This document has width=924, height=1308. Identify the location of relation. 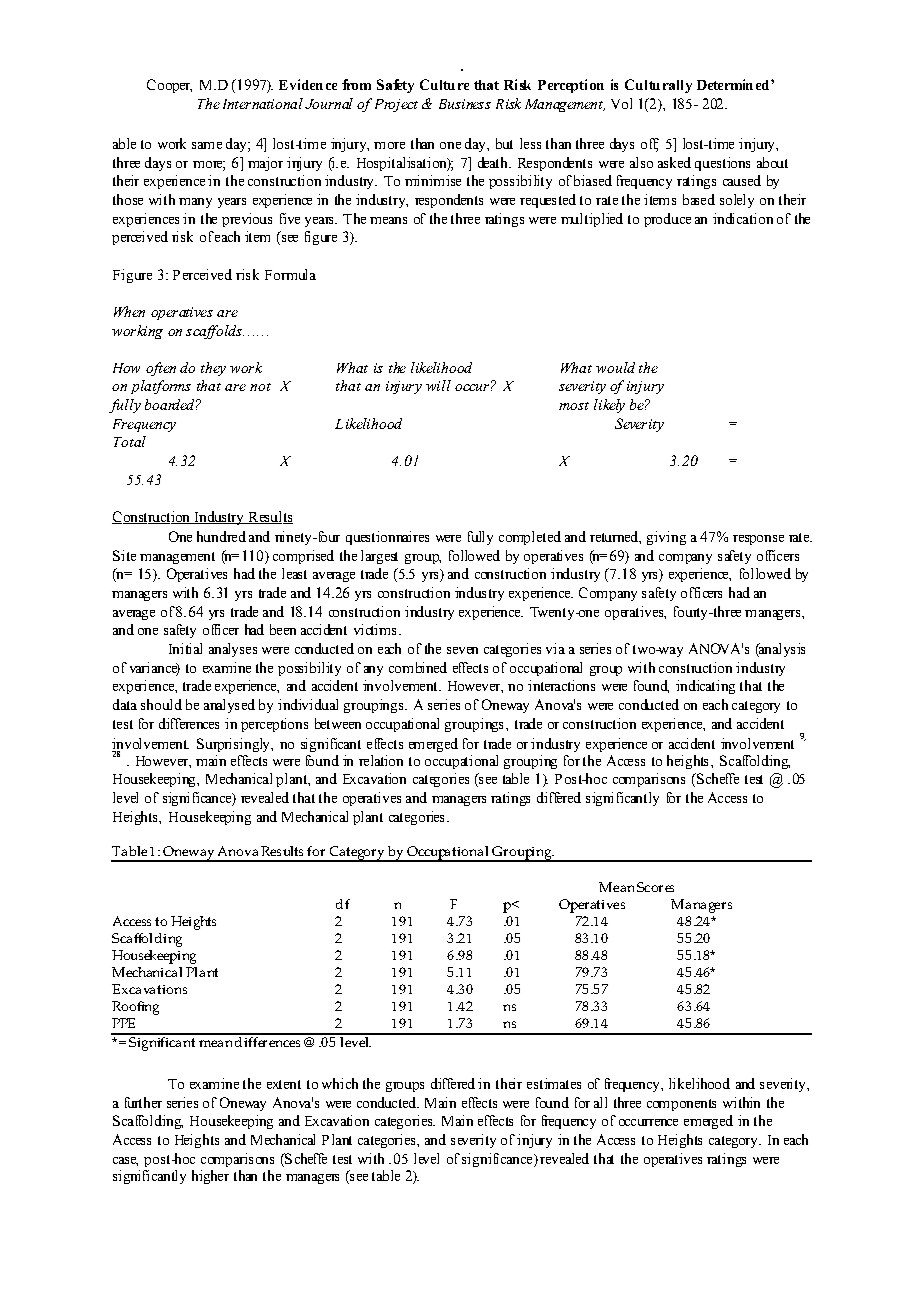
(381, 760).
